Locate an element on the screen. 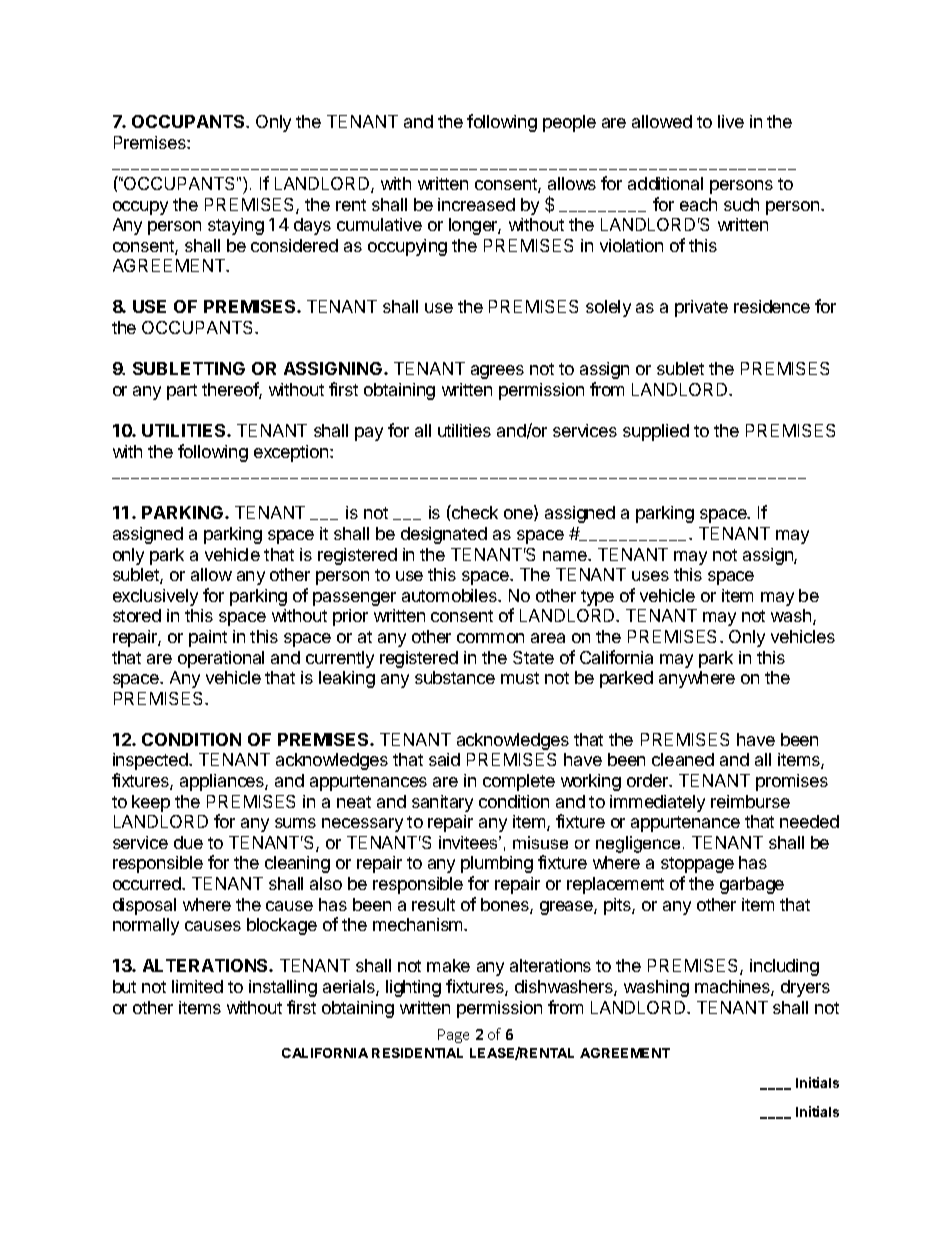  increased is located at coordinates (476, 204).
